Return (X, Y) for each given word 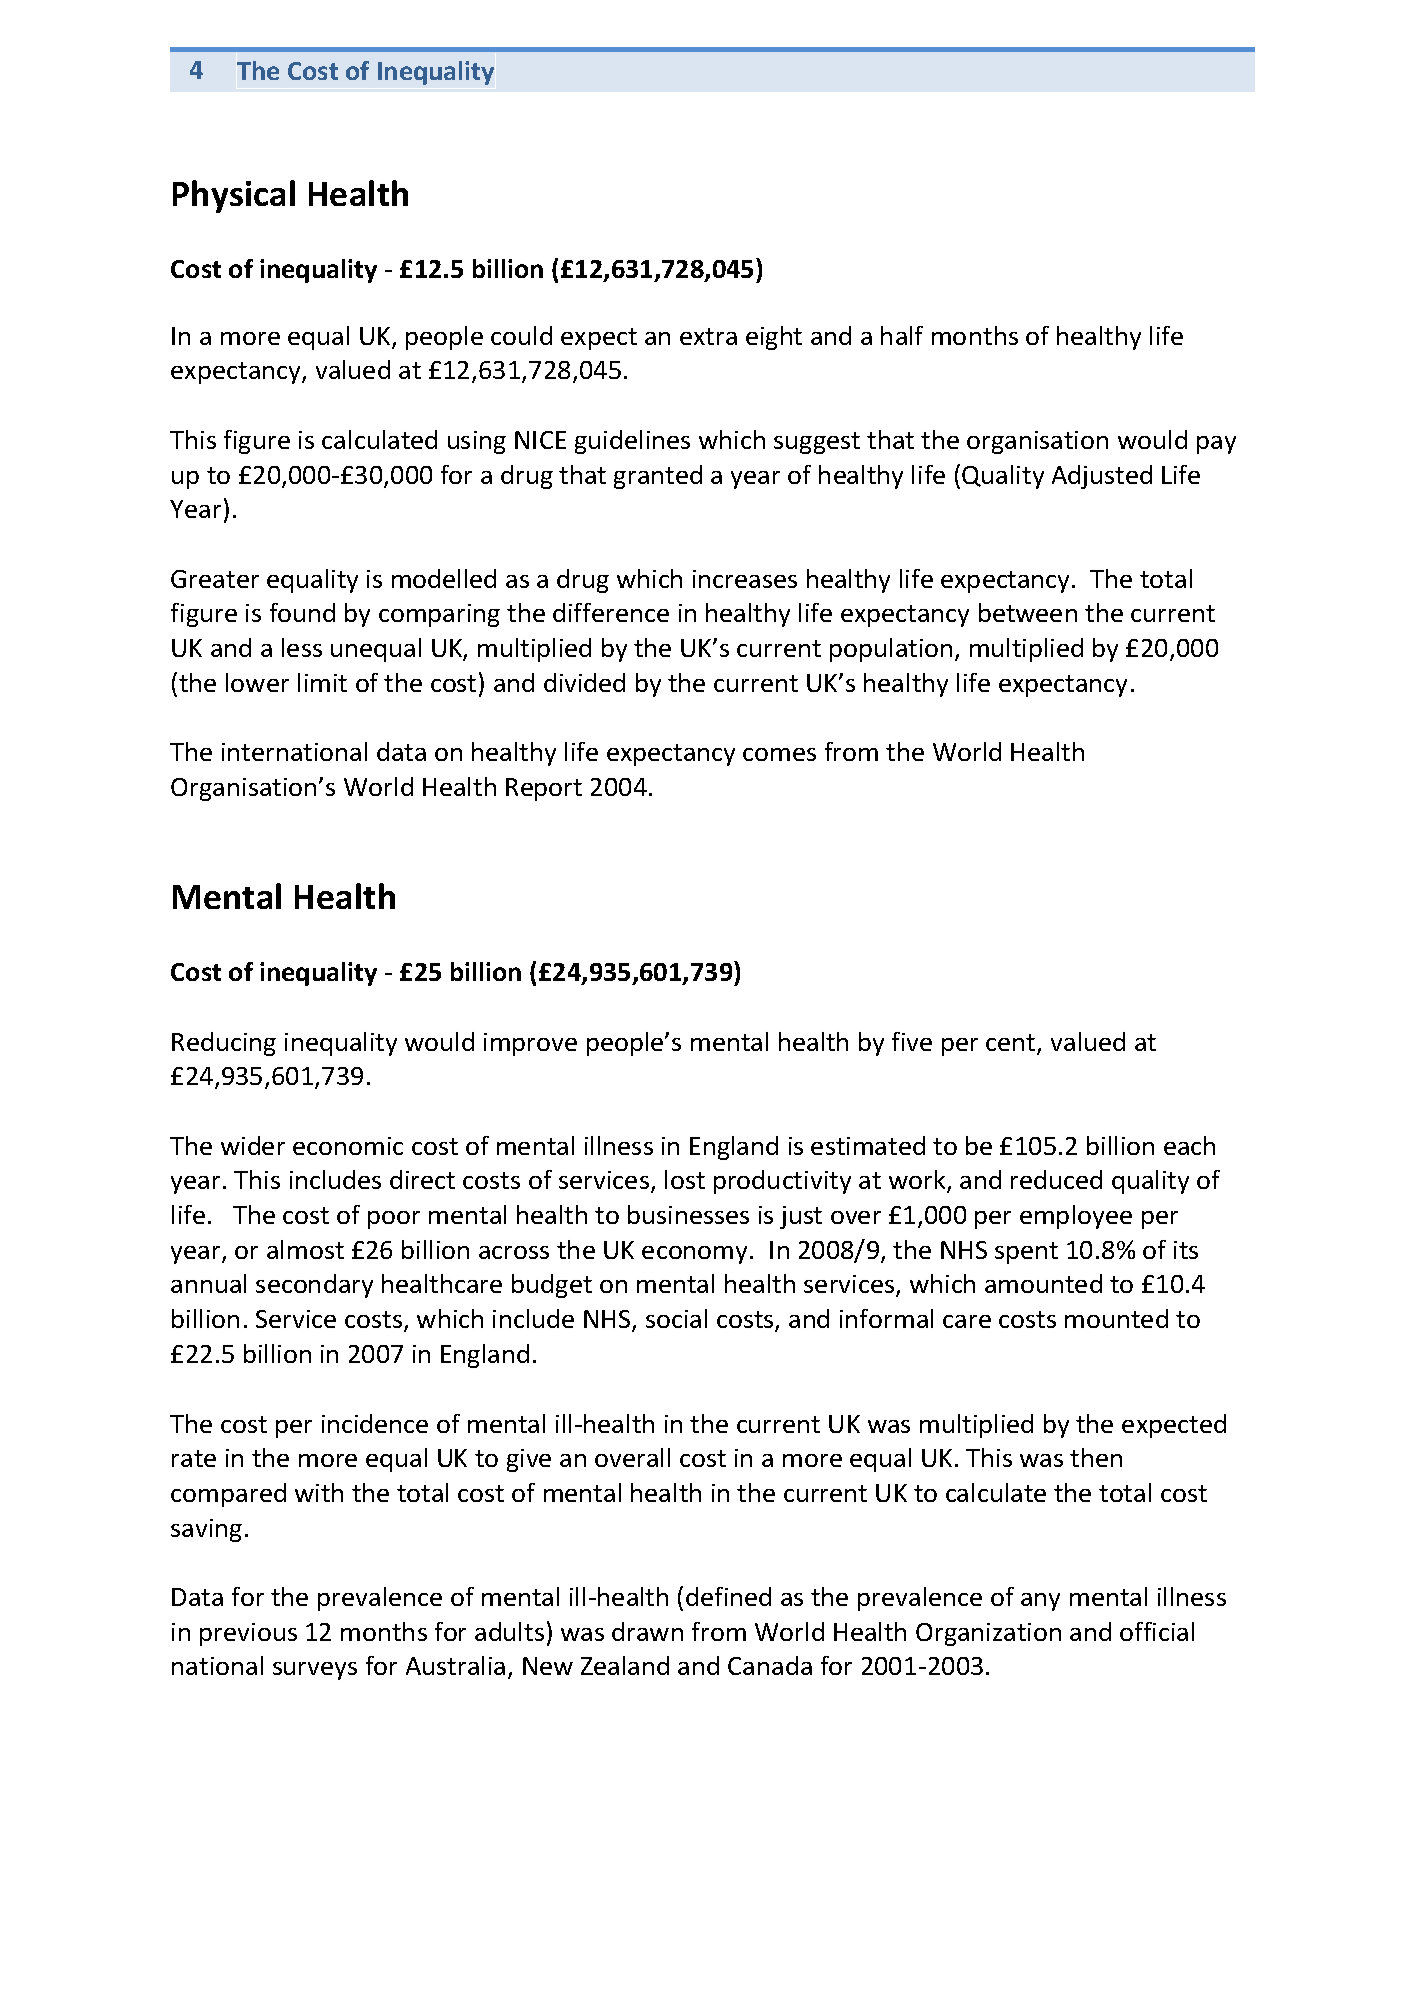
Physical (234, 196)
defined (728, 1596)
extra (708, 336)
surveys (315, 1671)
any (1040, 1602)
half (902, 335)
